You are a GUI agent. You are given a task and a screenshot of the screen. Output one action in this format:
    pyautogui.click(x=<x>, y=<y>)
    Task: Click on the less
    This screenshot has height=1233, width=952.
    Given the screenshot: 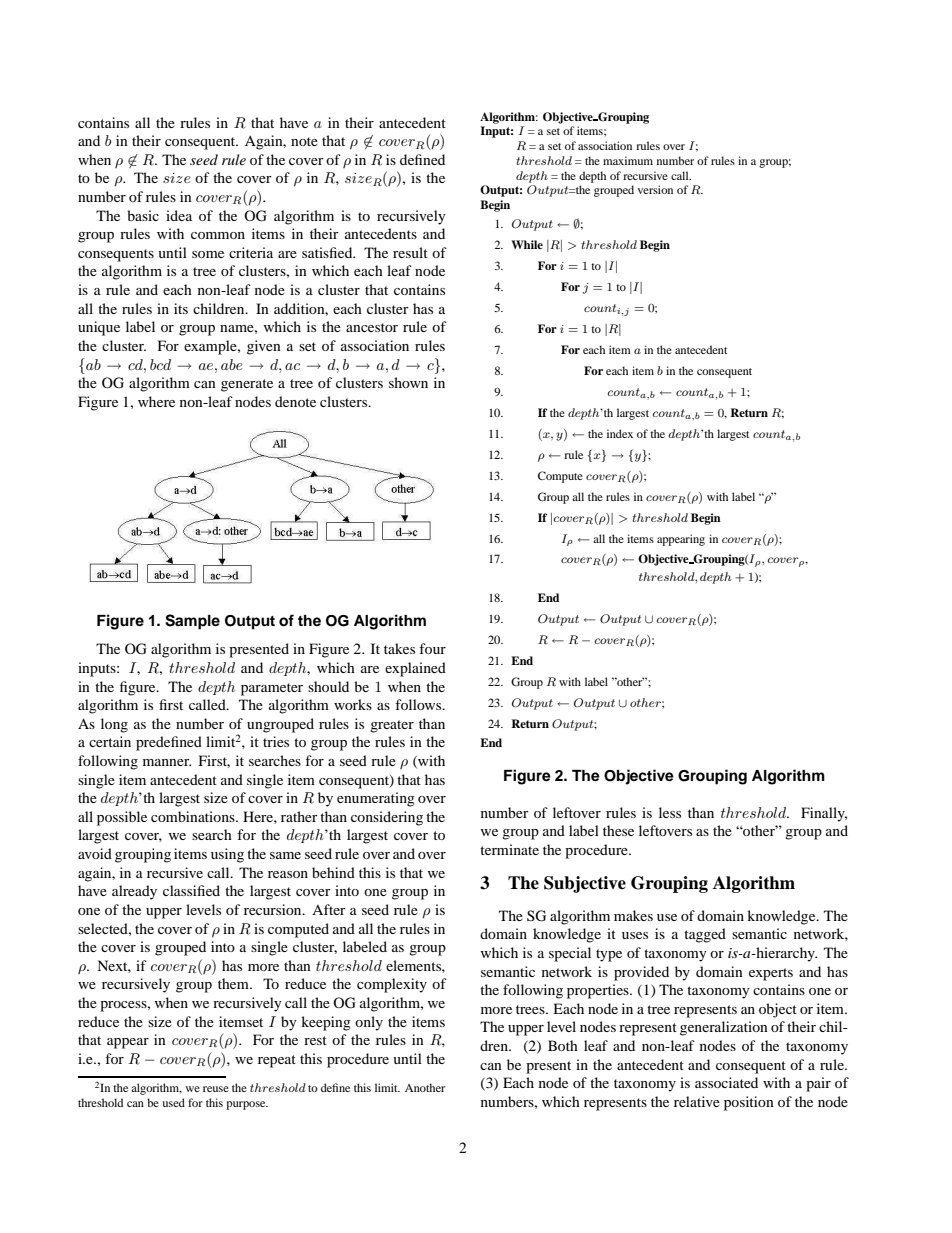 What is the action you would take?
    pyautogui.click(x=670, y=812)
